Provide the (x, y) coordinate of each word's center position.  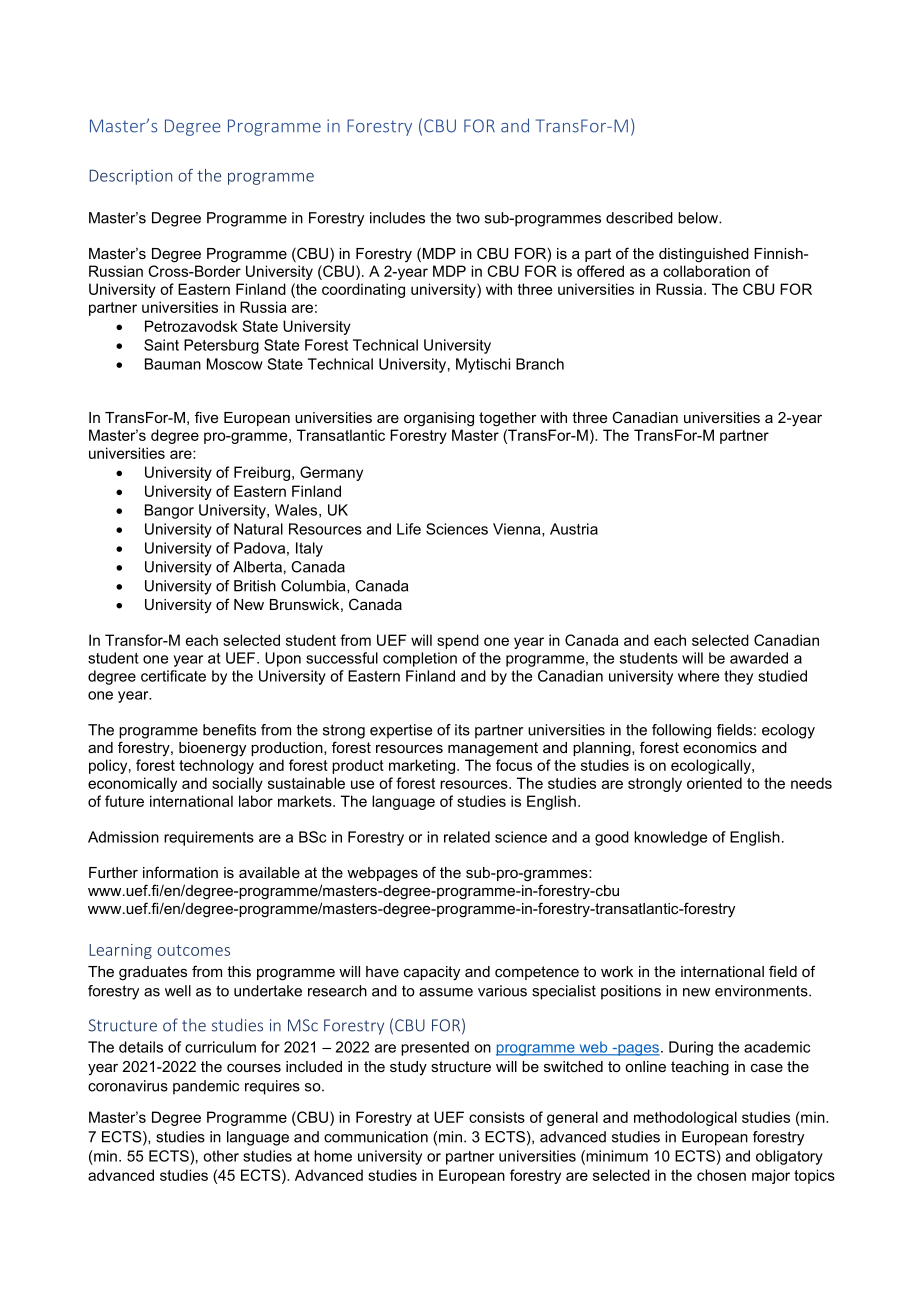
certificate (173, 676)
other (221, 1156)
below (699, 218)
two (468, 218)
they (738, 677)
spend (458, 641)
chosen (721, 1175)
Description (130, 177)
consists (497, 1117)
